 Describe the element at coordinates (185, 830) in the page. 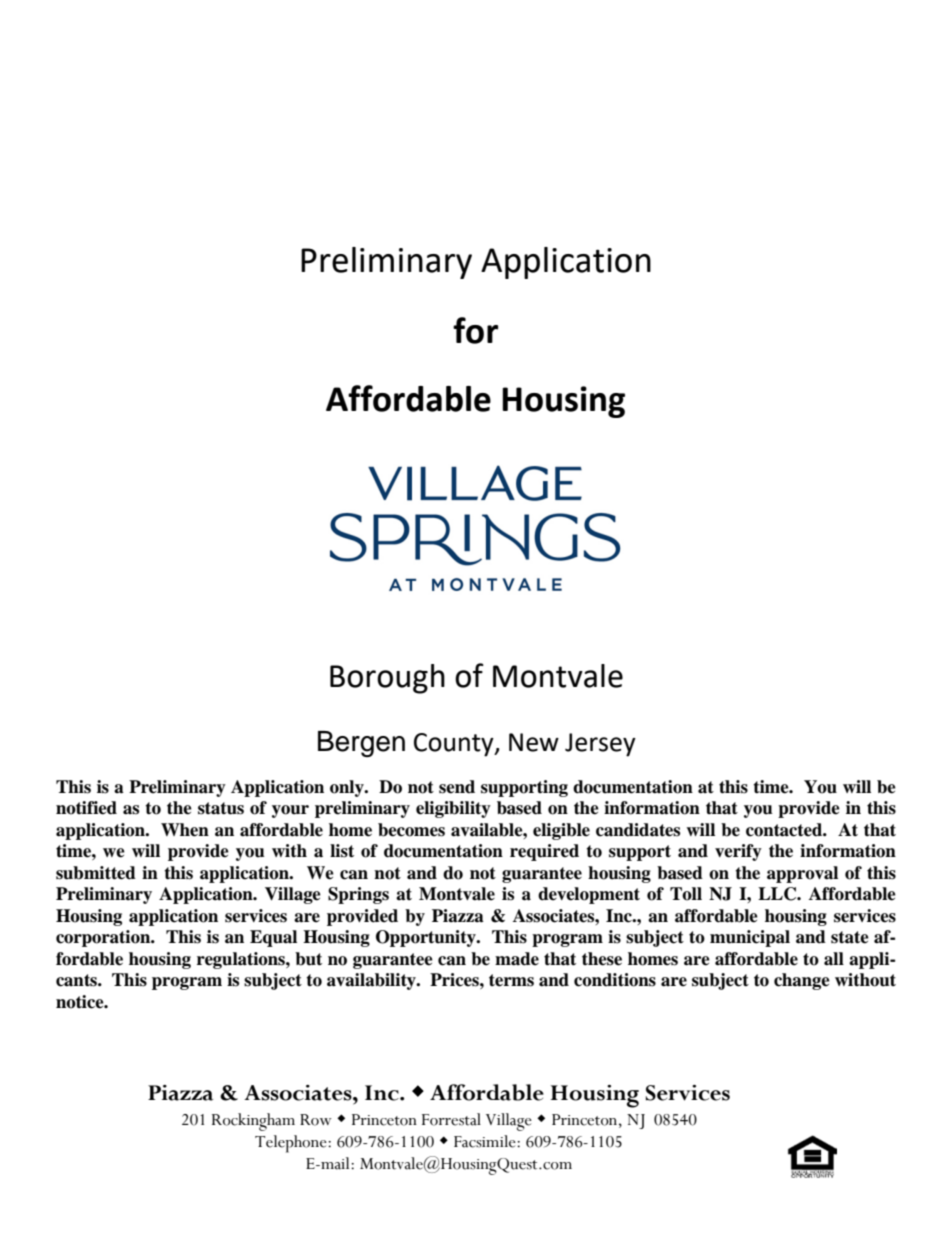

I see `When` at that location.
